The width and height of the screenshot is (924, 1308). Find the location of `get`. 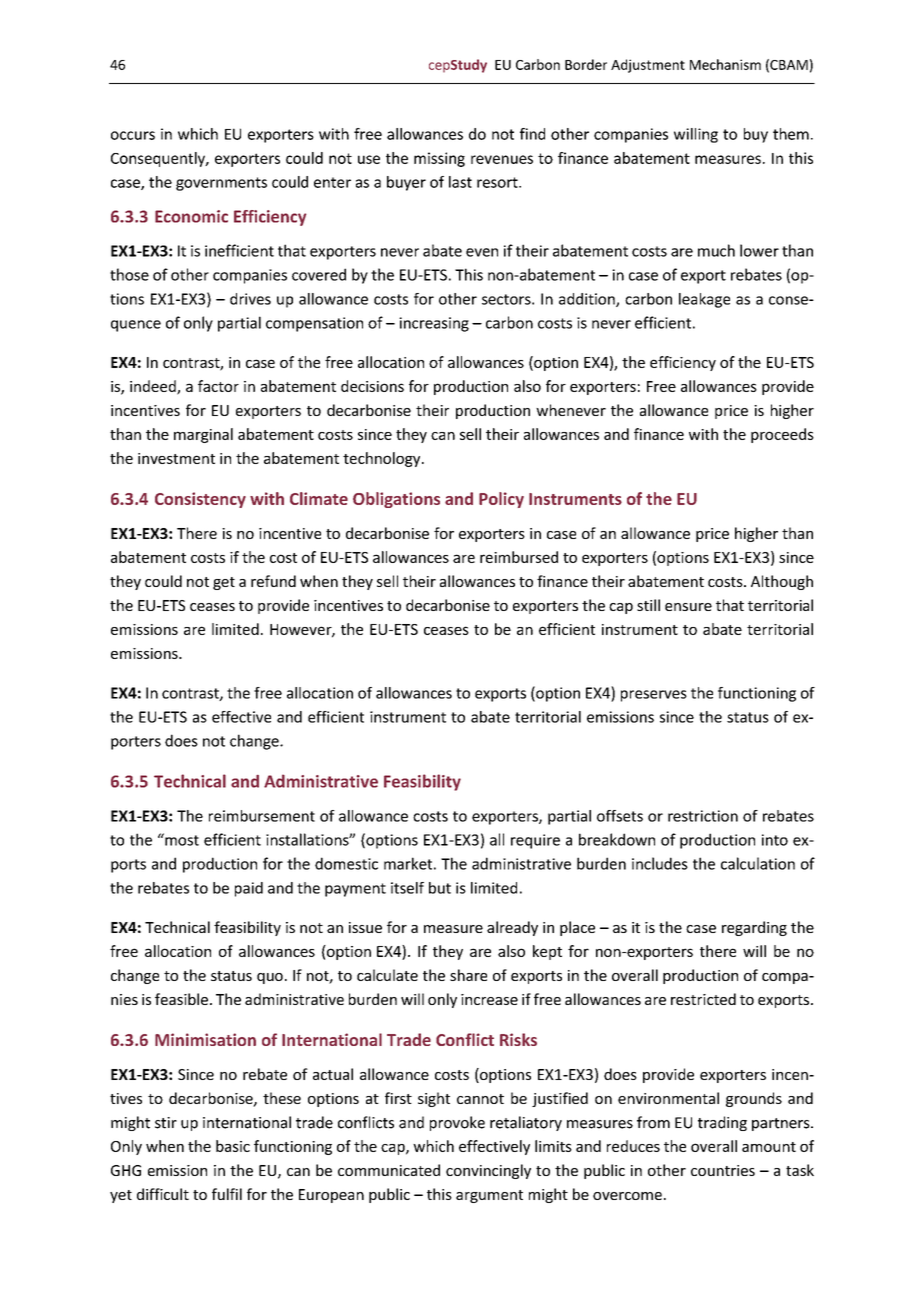

get is located at coordinates (224, 583).
